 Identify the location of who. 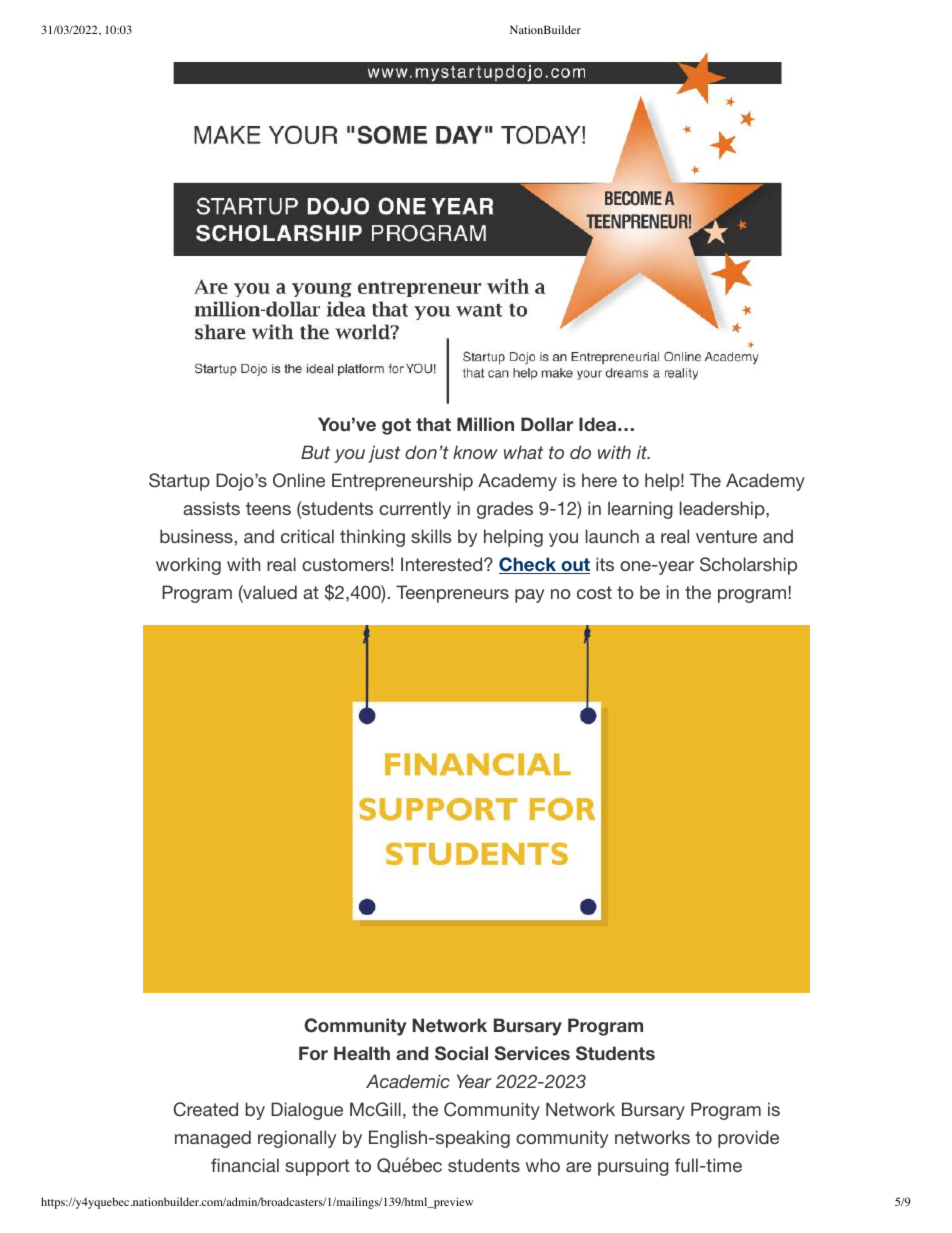
(543, 1165).
